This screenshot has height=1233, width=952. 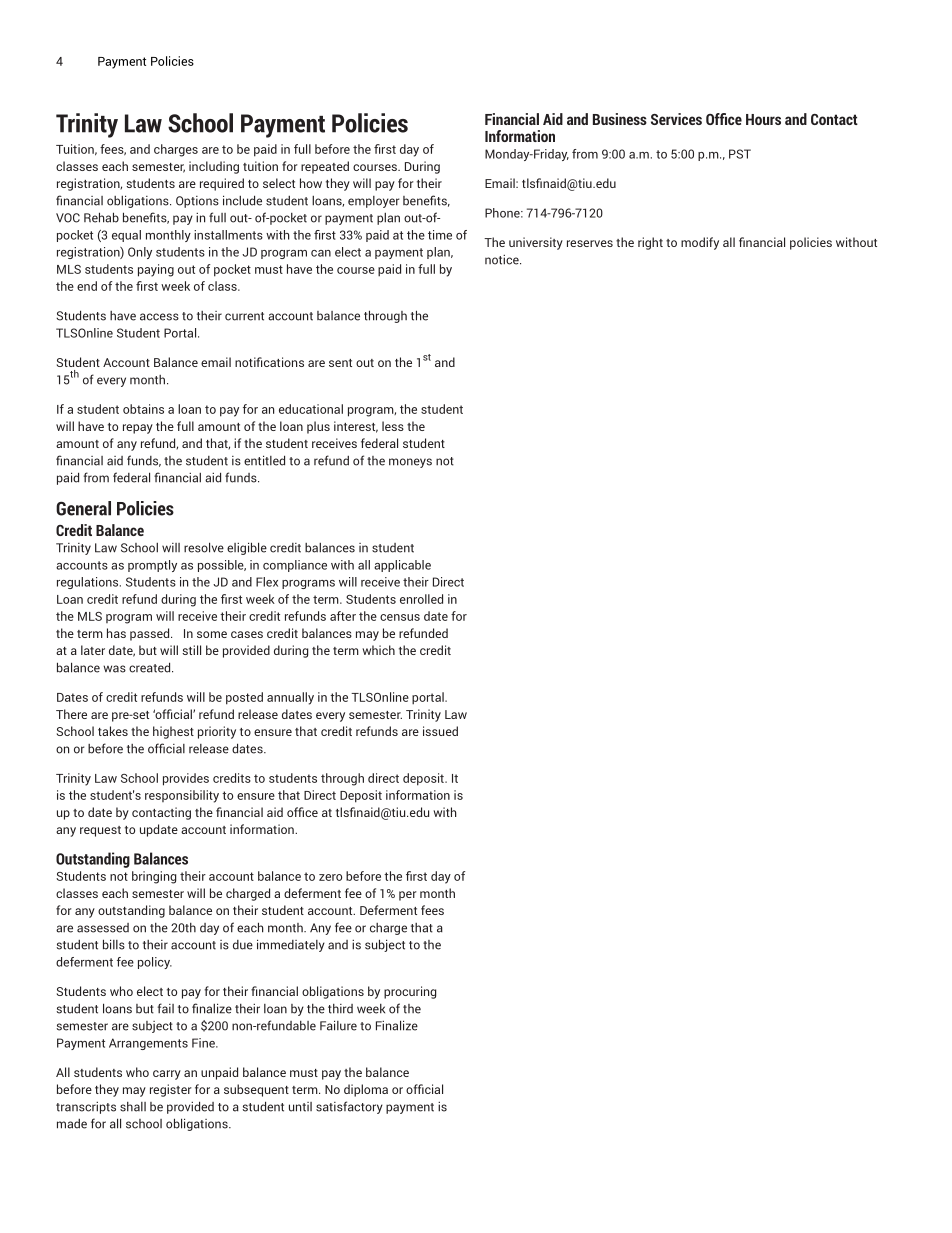 I want to click on Services, so click(x=676, y=119).
